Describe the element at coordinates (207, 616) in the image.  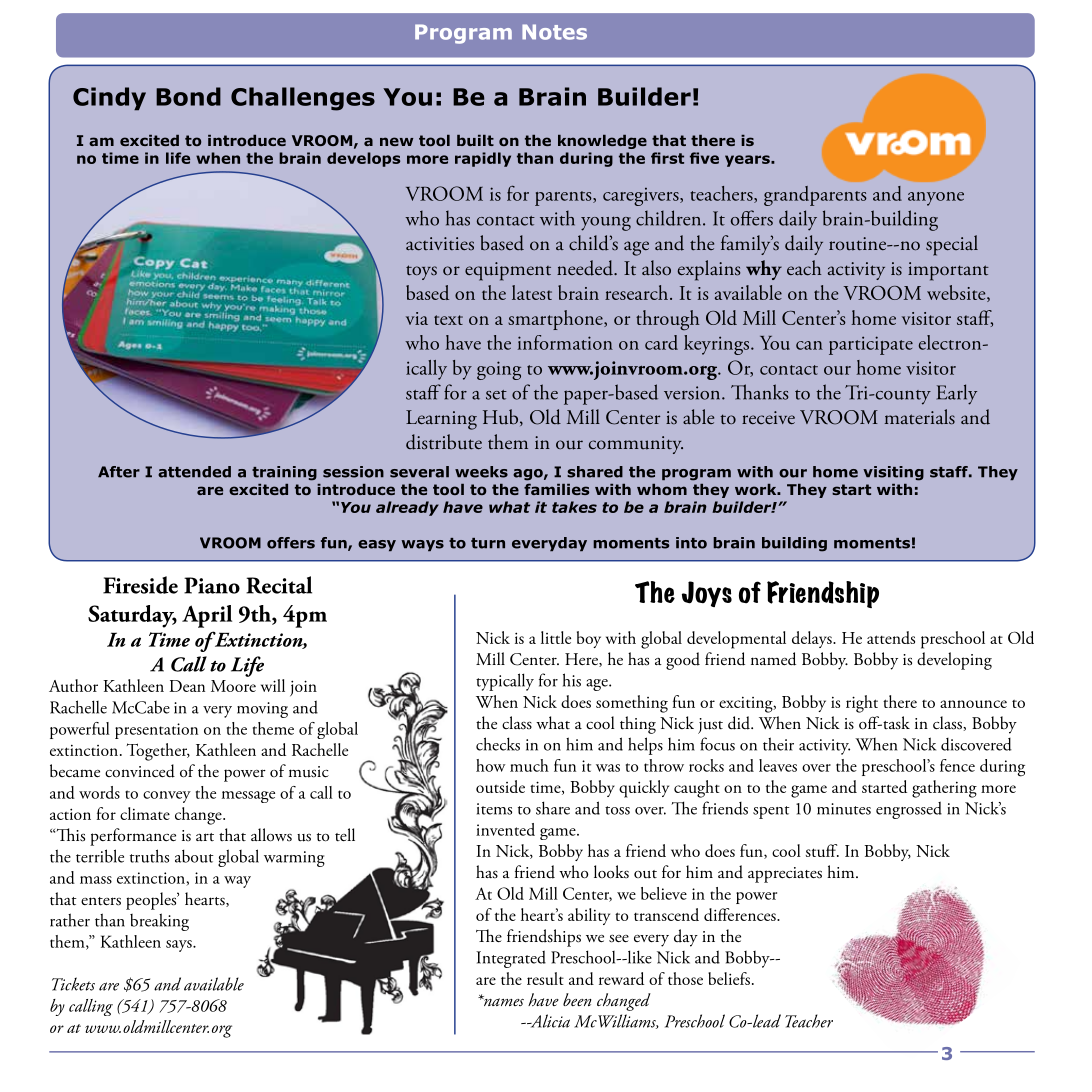
I see `April` at that location.
